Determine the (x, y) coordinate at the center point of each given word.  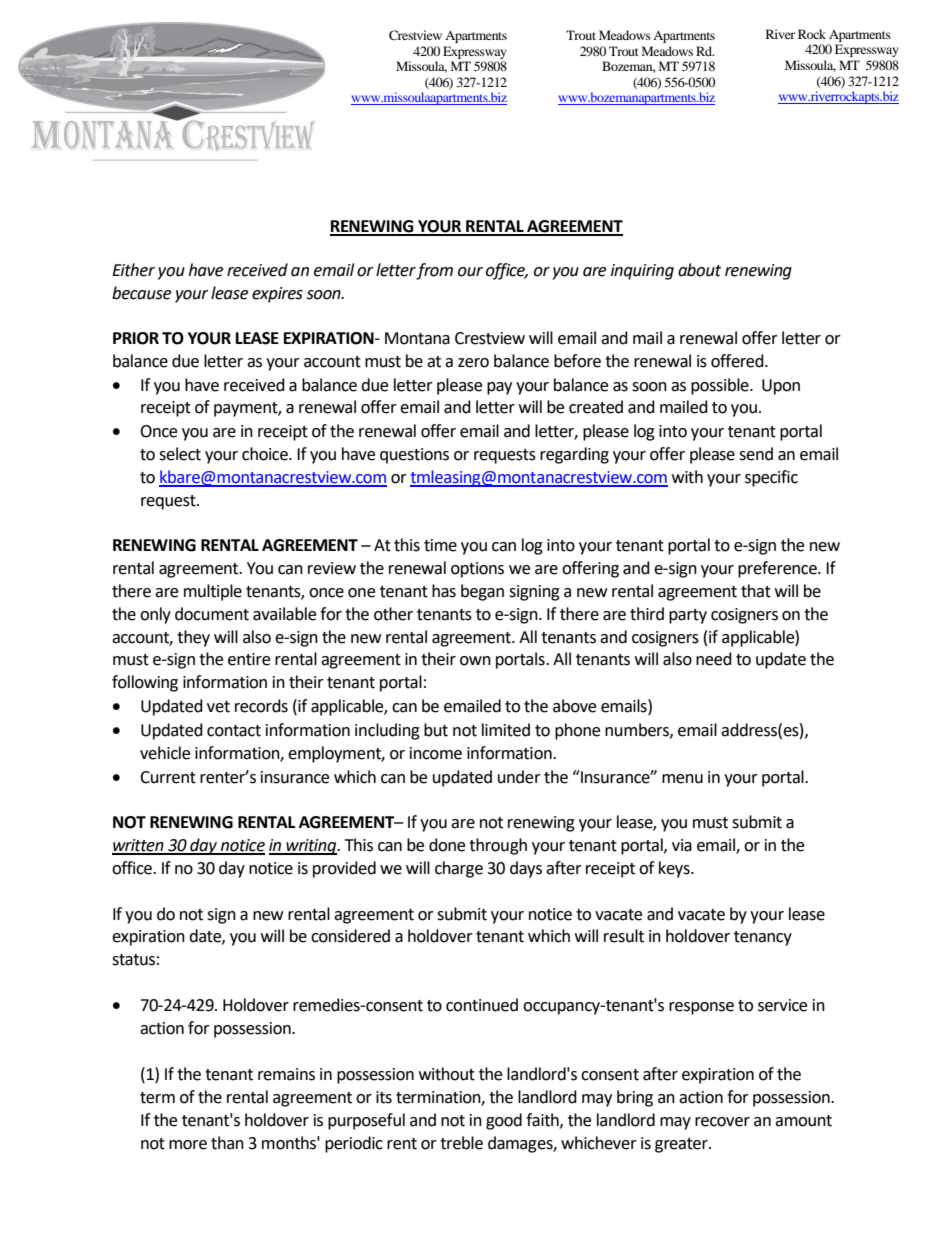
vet (218, 707)
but (436, 730)
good (504, 1121)
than (227, 1143)
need (714, 659)
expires (277, 295)
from (434, 271)
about (699, 270)
